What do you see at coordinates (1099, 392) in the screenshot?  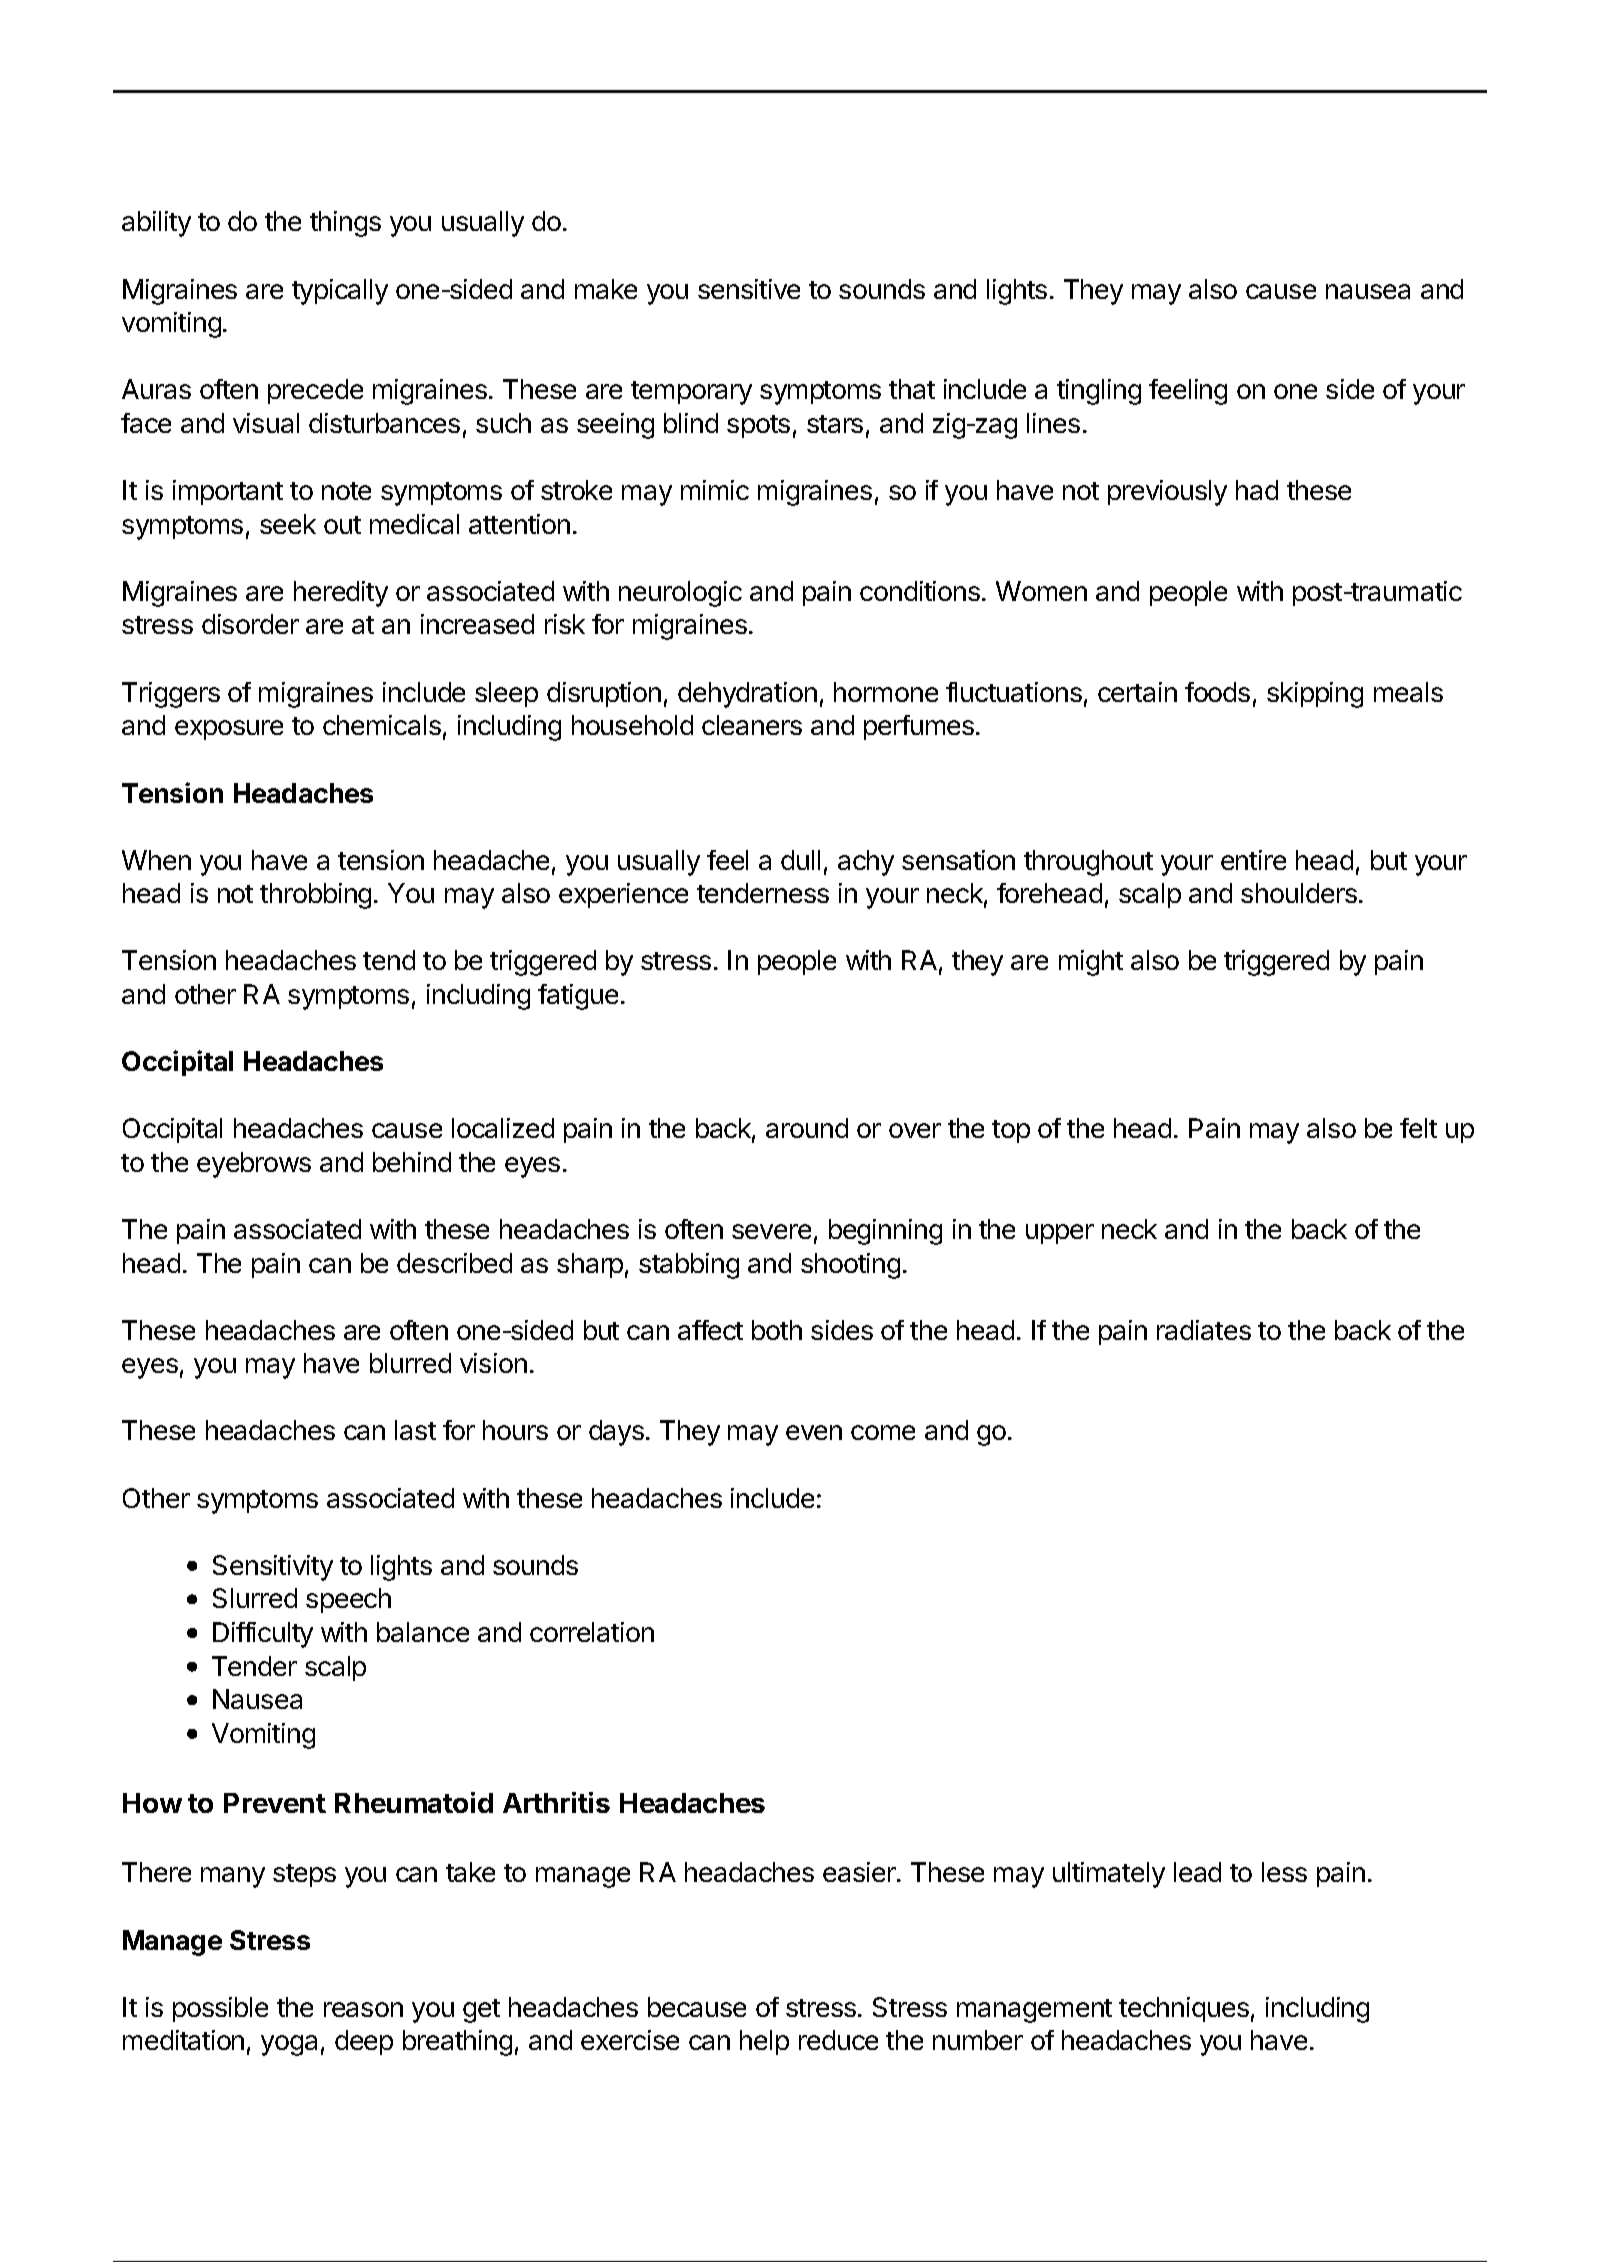 I see `tingling` at bounding box center [1099, 392].
